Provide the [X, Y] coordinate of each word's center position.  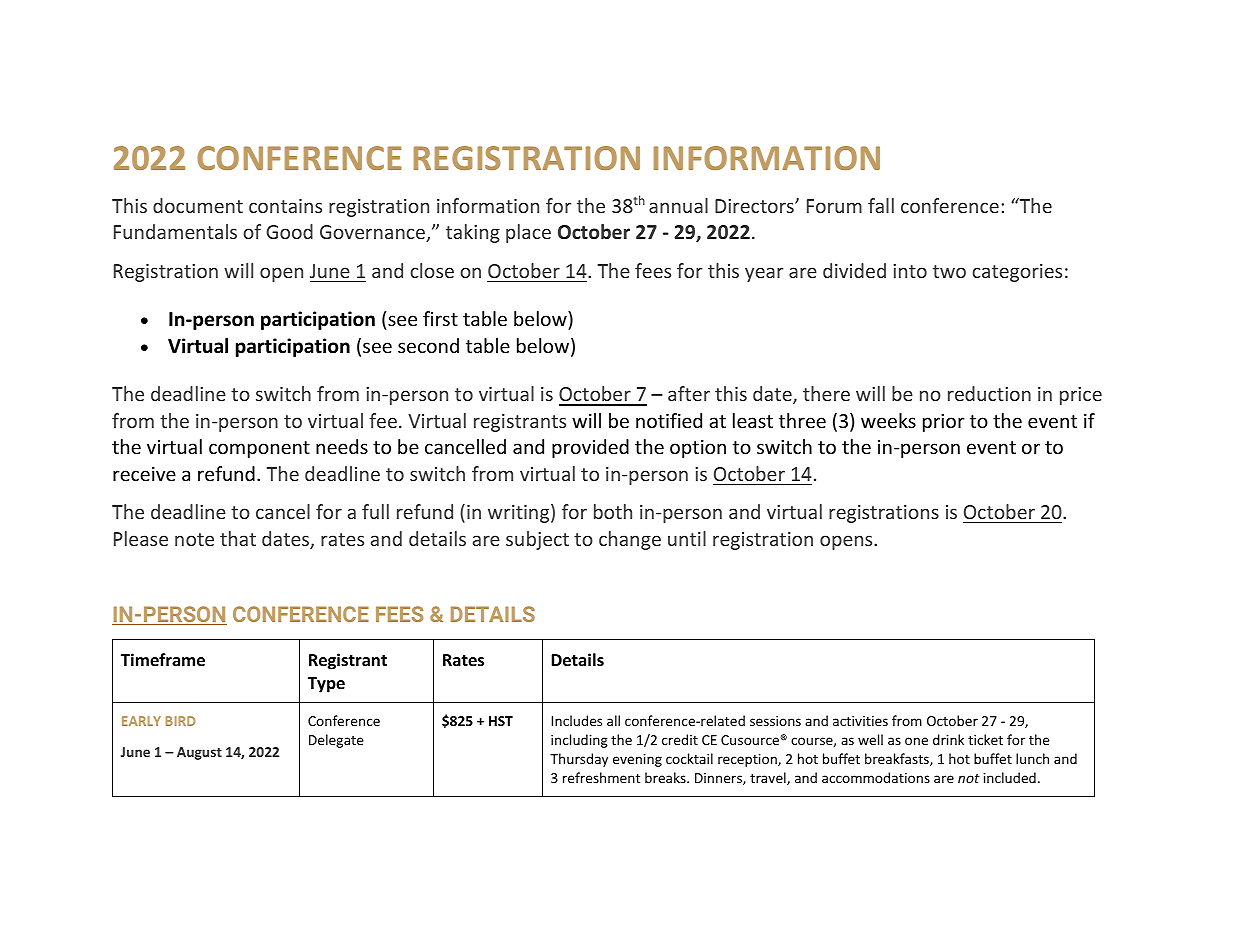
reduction [989, 393]
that [238, 538]
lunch [1032, 758]
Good [289, 231]
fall [881, 205]
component [259, 449]
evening [637, 760]
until [687, 538]
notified [669, 420]
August [199, 753]
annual [678, 205]
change [630, 540]
